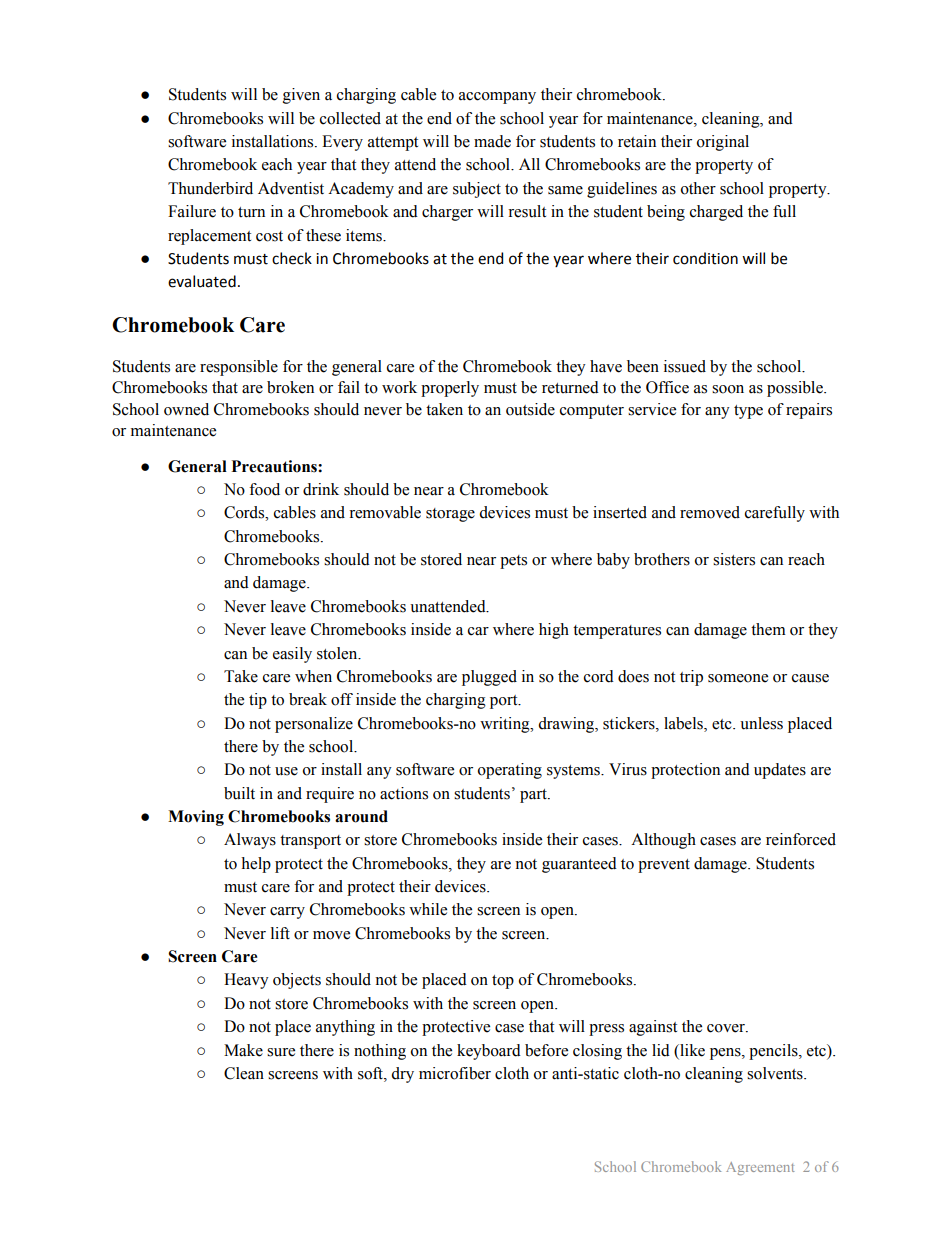  I want to click on sure, so click(281, 1052).
